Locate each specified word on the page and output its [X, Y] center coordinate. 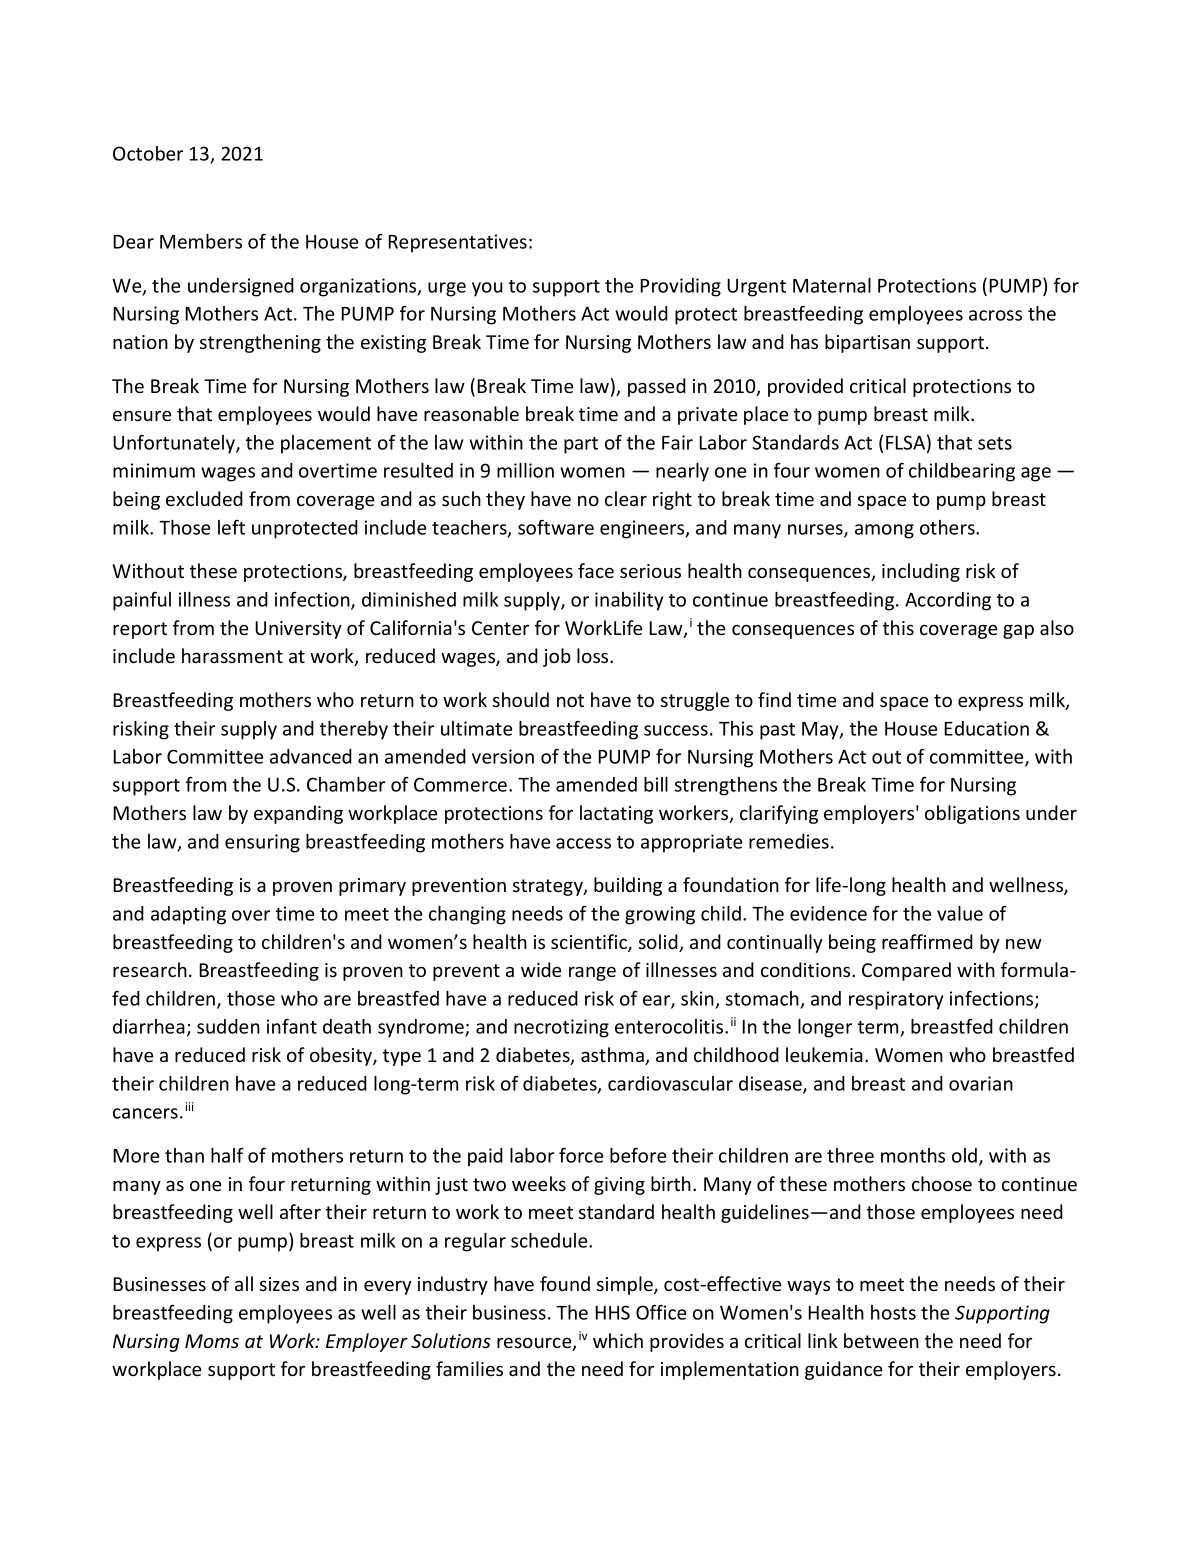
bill [656, 784]
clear [626, 498]
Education [986, 728]
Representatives [457, 243]
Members [201, 241]
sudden [228, 1026]
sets [995, 443]
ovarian [981, 1083]
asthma [613, 1056]
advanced [311, 756]
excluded [204, 498]
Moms [212, 1341]
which [618, 1340]
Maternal [832, 285]
